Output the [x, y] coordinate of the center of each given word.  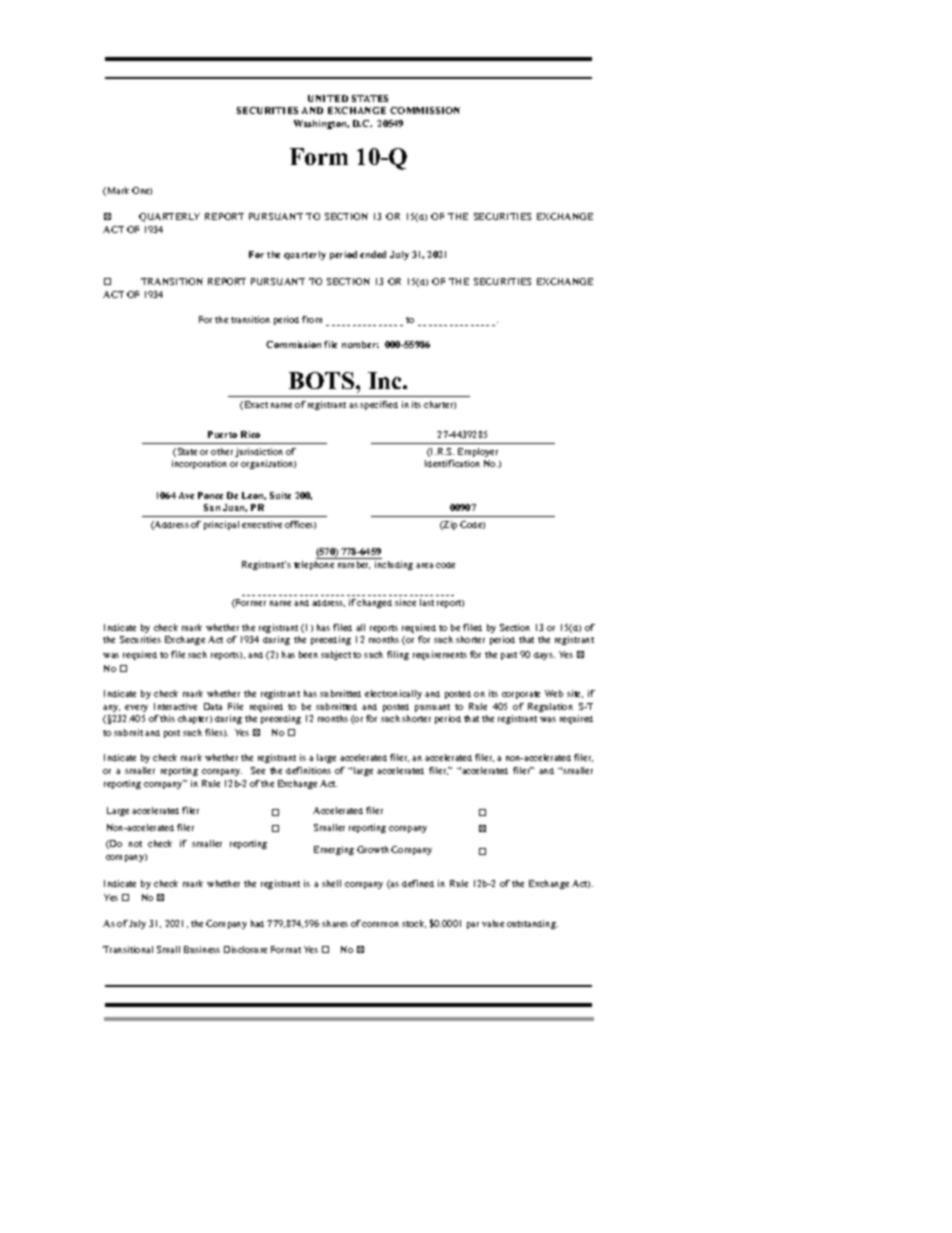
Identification [452, 463]
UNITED [328, 98]
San [212, 507]
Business [202, 949]
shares [335, 923]
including [394, 565]
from [312, 319]
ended [373, 254]
